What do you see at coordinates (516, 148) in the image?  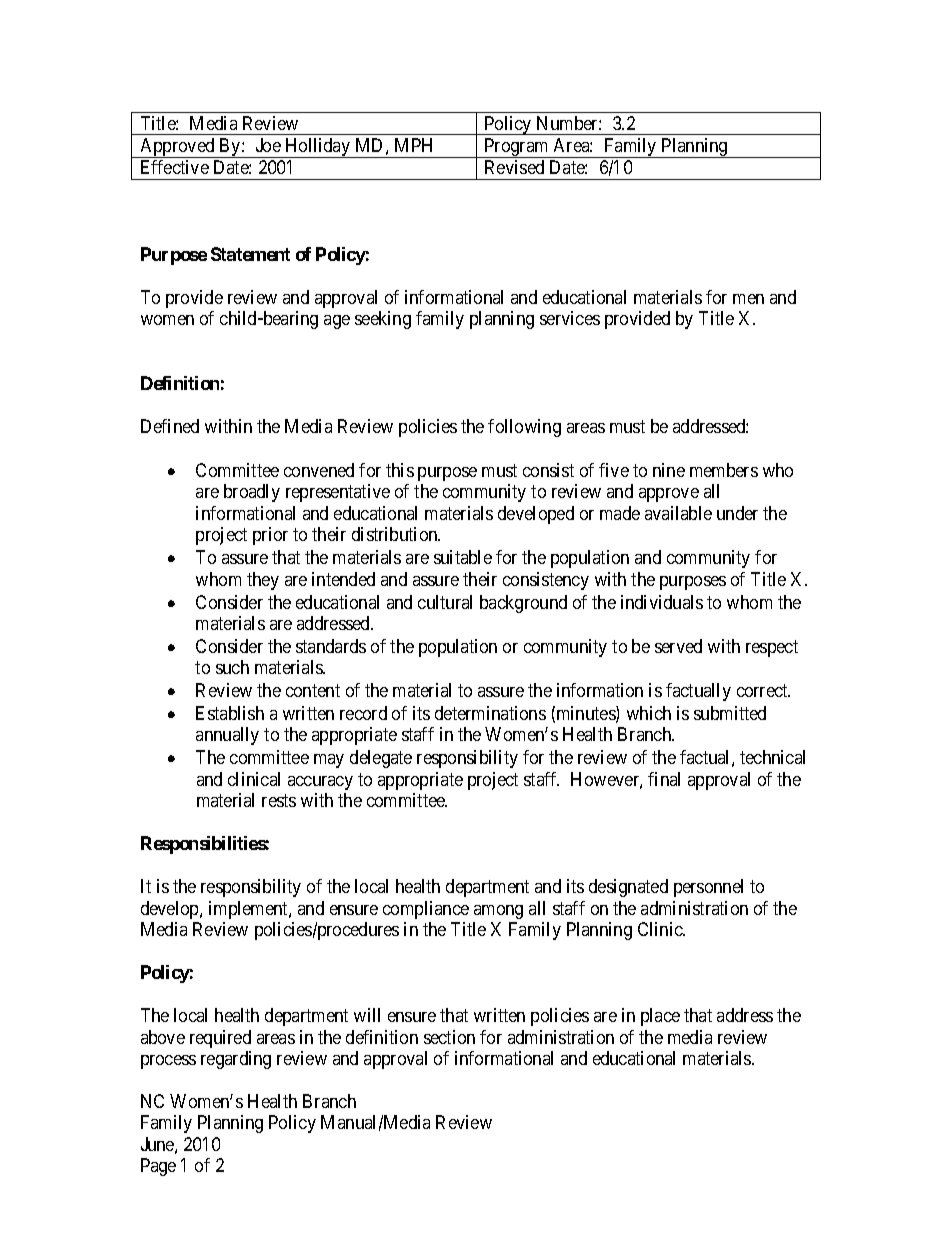 I see `Program` at bounding box center [516, 148].
